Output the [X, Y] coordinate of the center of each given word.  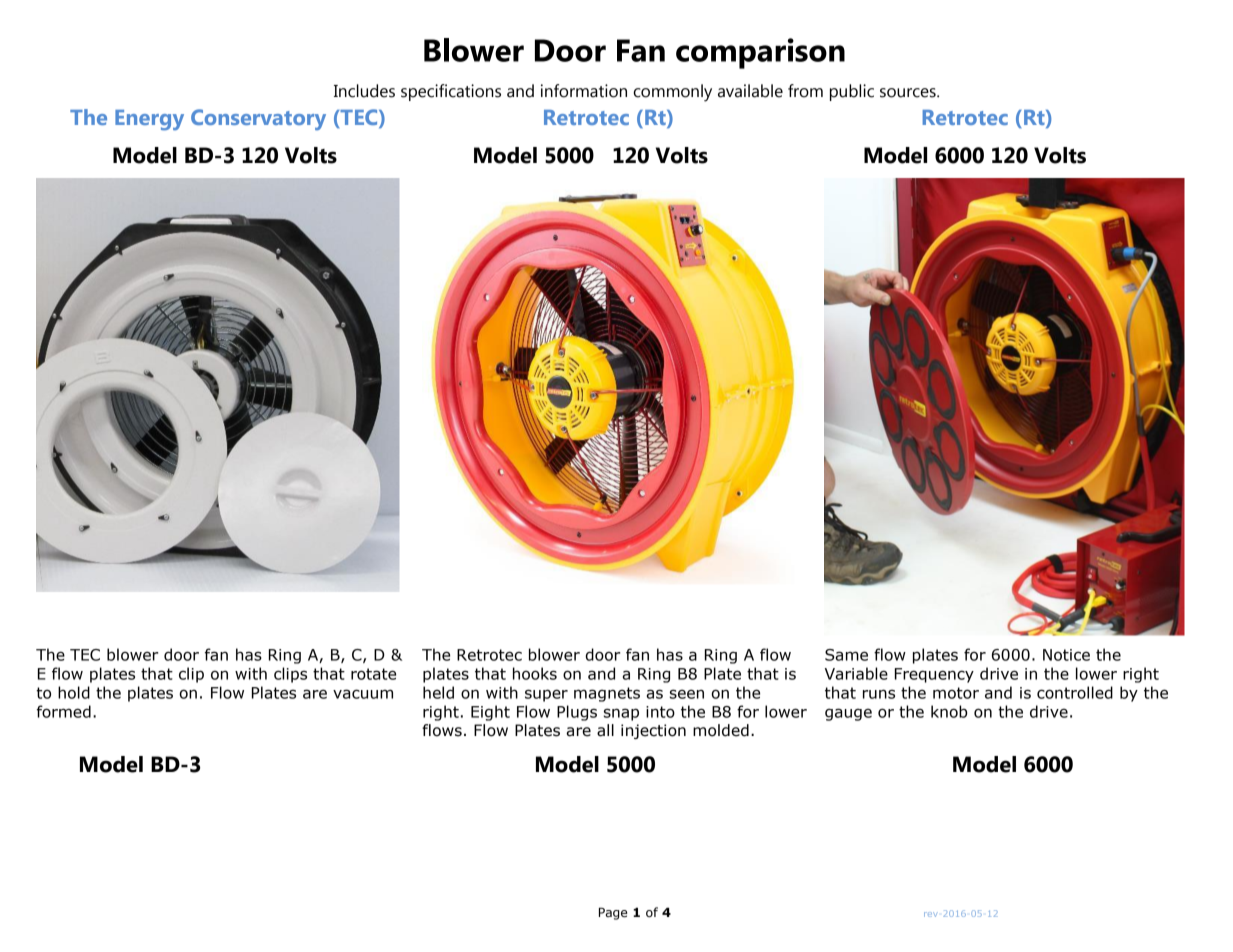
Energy [149, 120]
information [584, 91]
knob [949, 711]
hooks [535, 673]
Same [846, 655]
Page [613, 913]
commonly [672, 93]
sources [909, 93]
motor [956, 693]
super [546, 695]
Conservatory [258, 119]
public [852, 92]
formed [64, 711]
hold [74, 692]
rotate [373, 674]
